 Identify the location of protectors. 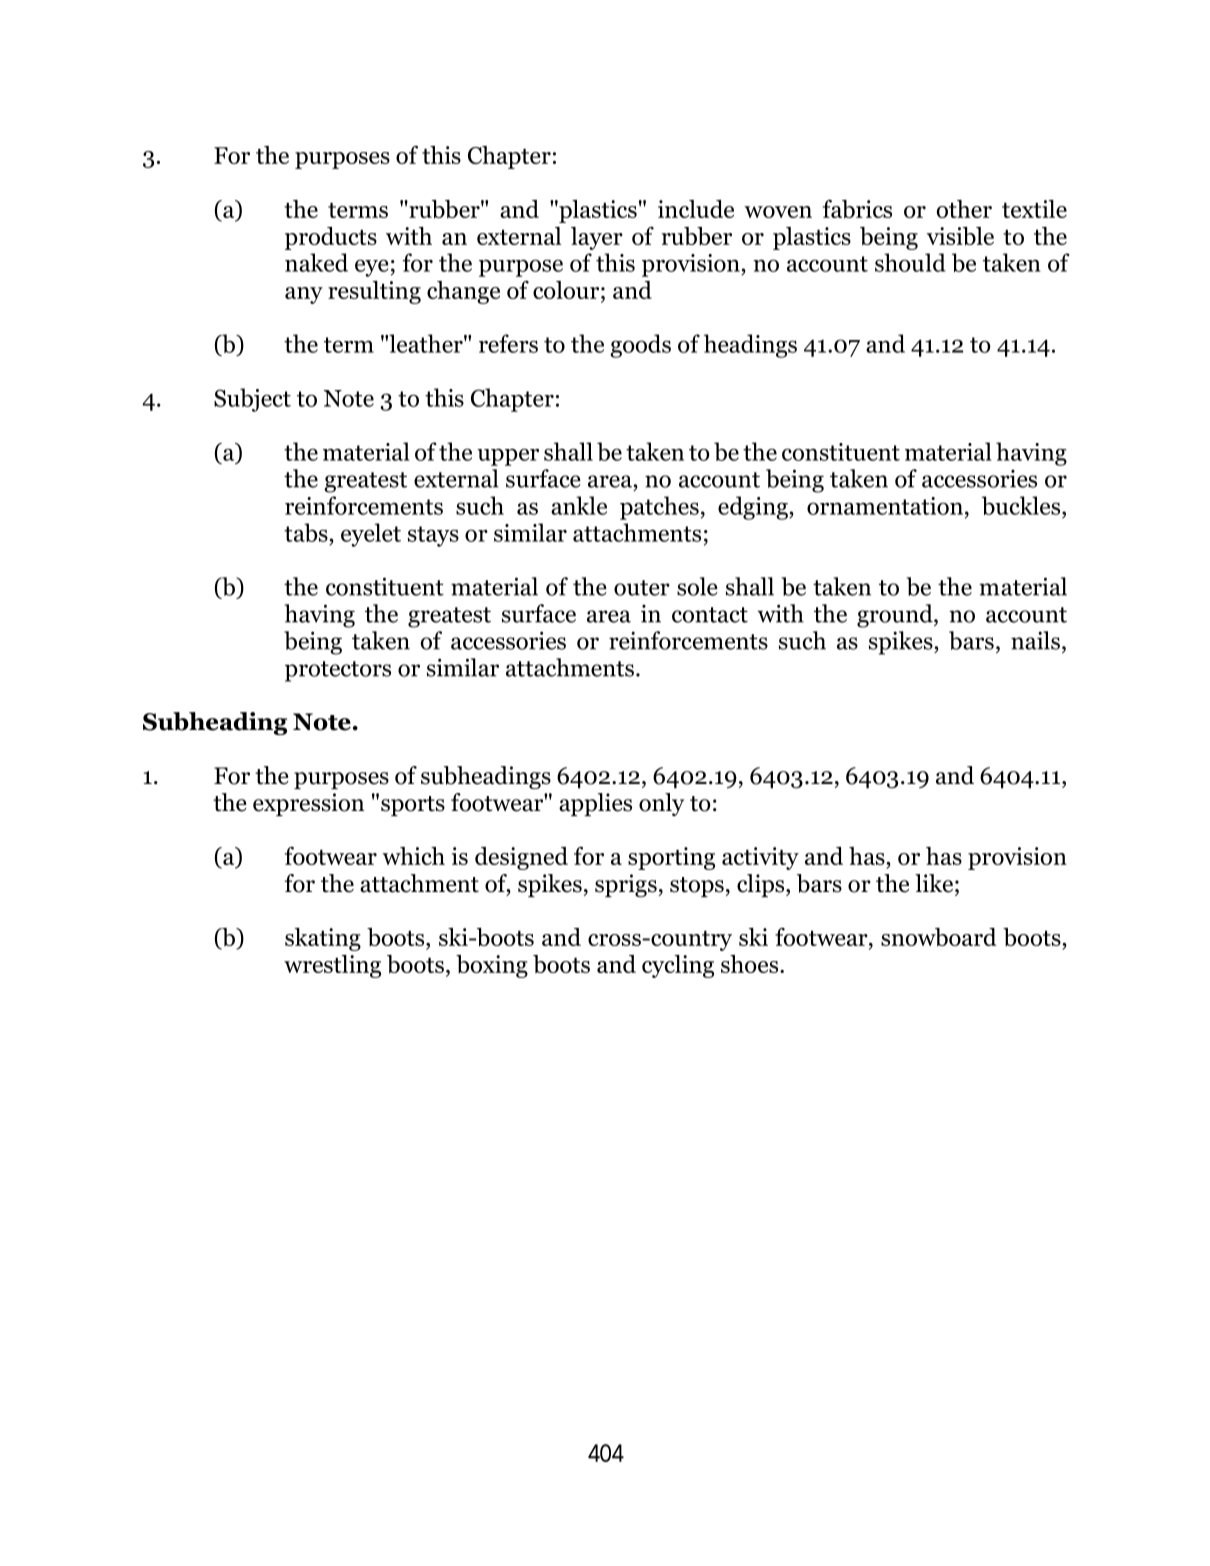
(338, 671).
